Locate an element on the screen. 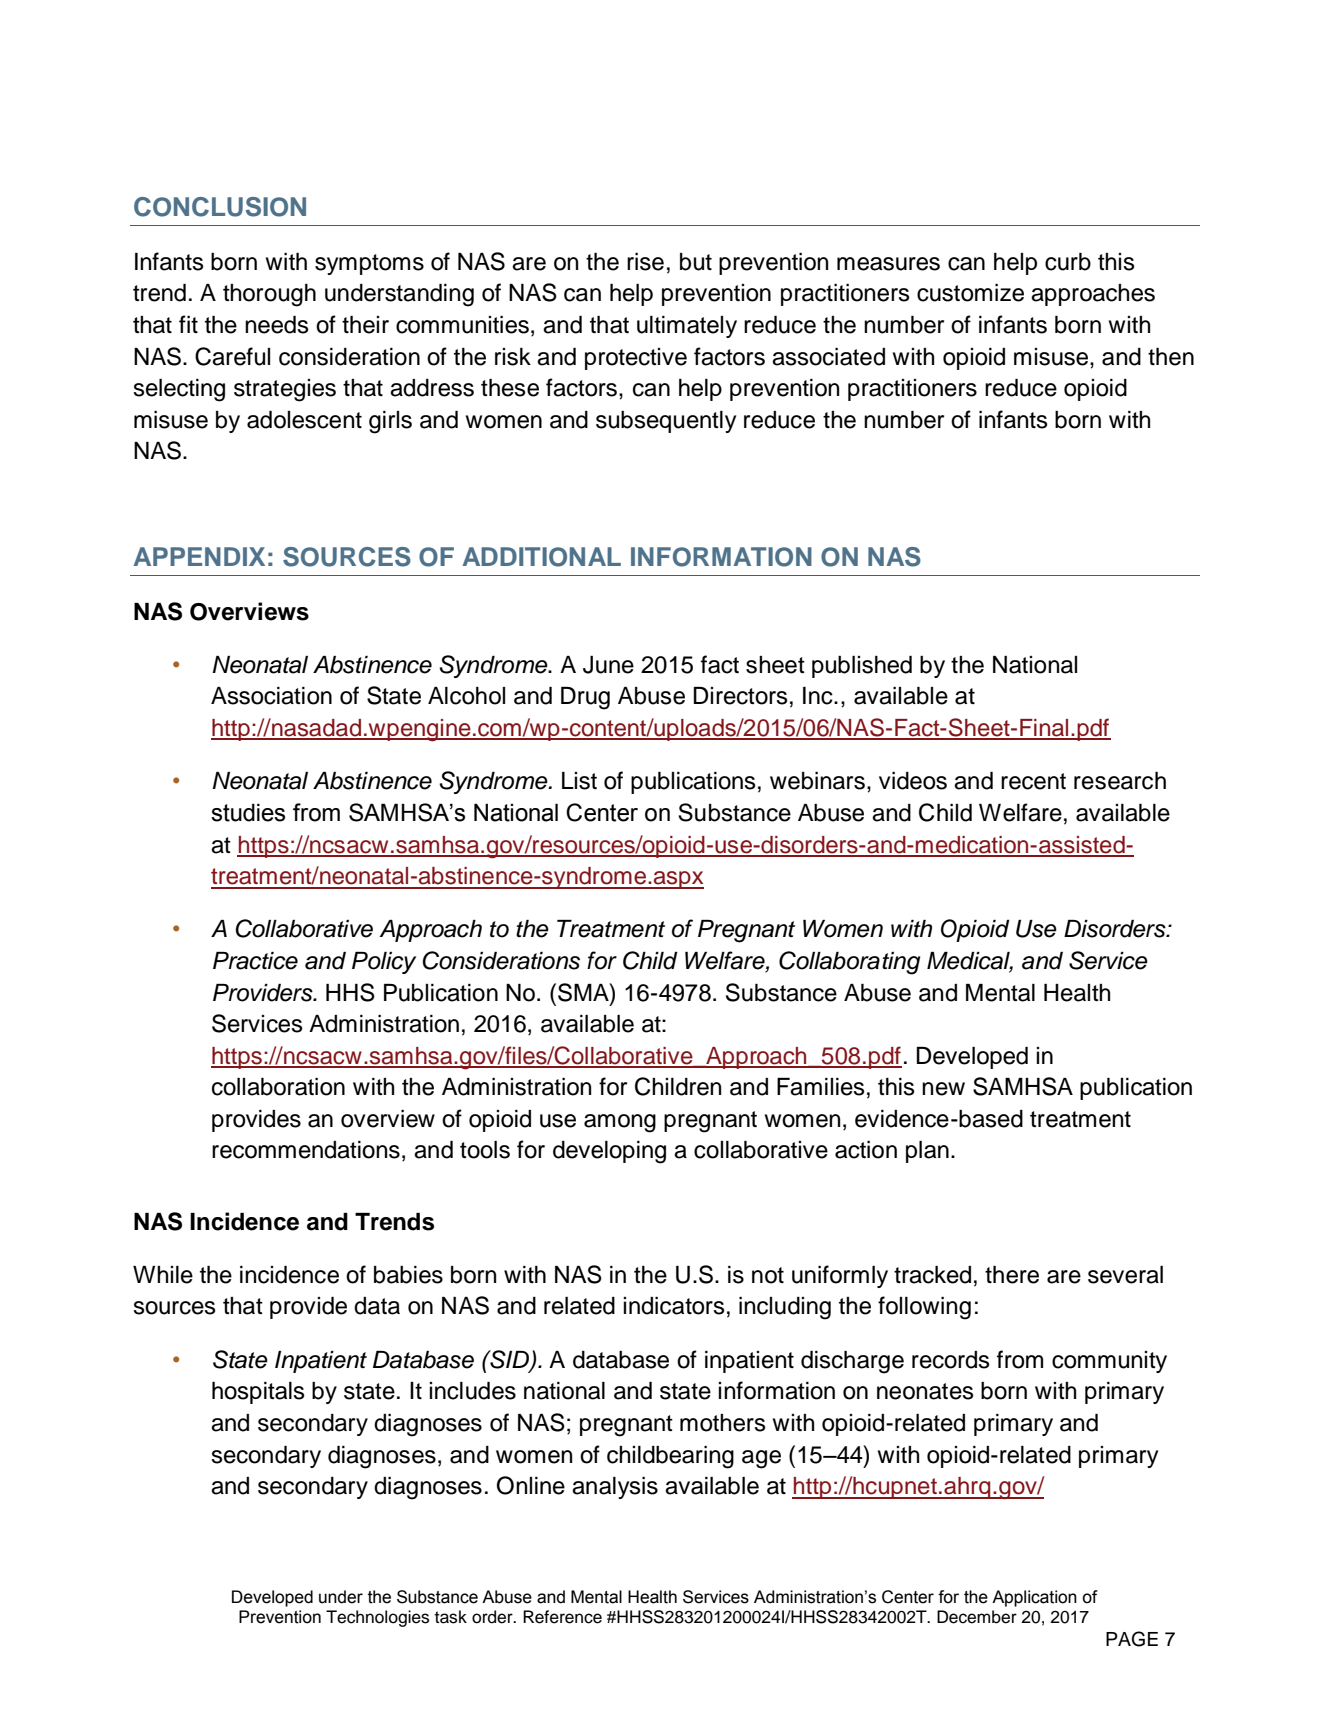 This screenshot has height=1720, width=1329. curb is located at coordinates (1068, 262).
